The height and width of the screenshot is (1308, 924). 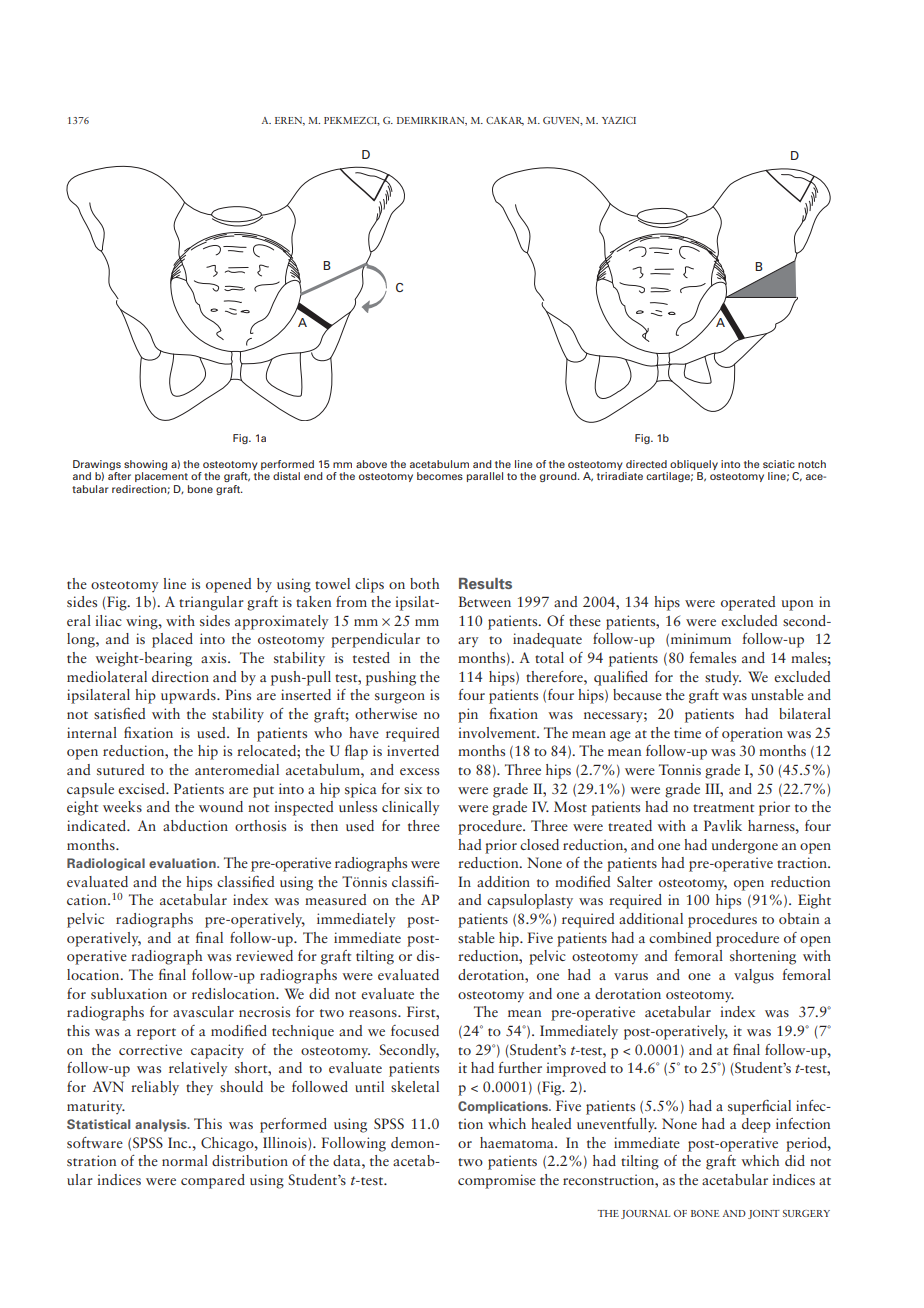 I want to click on surgeon, so click(x=400, y=698).
